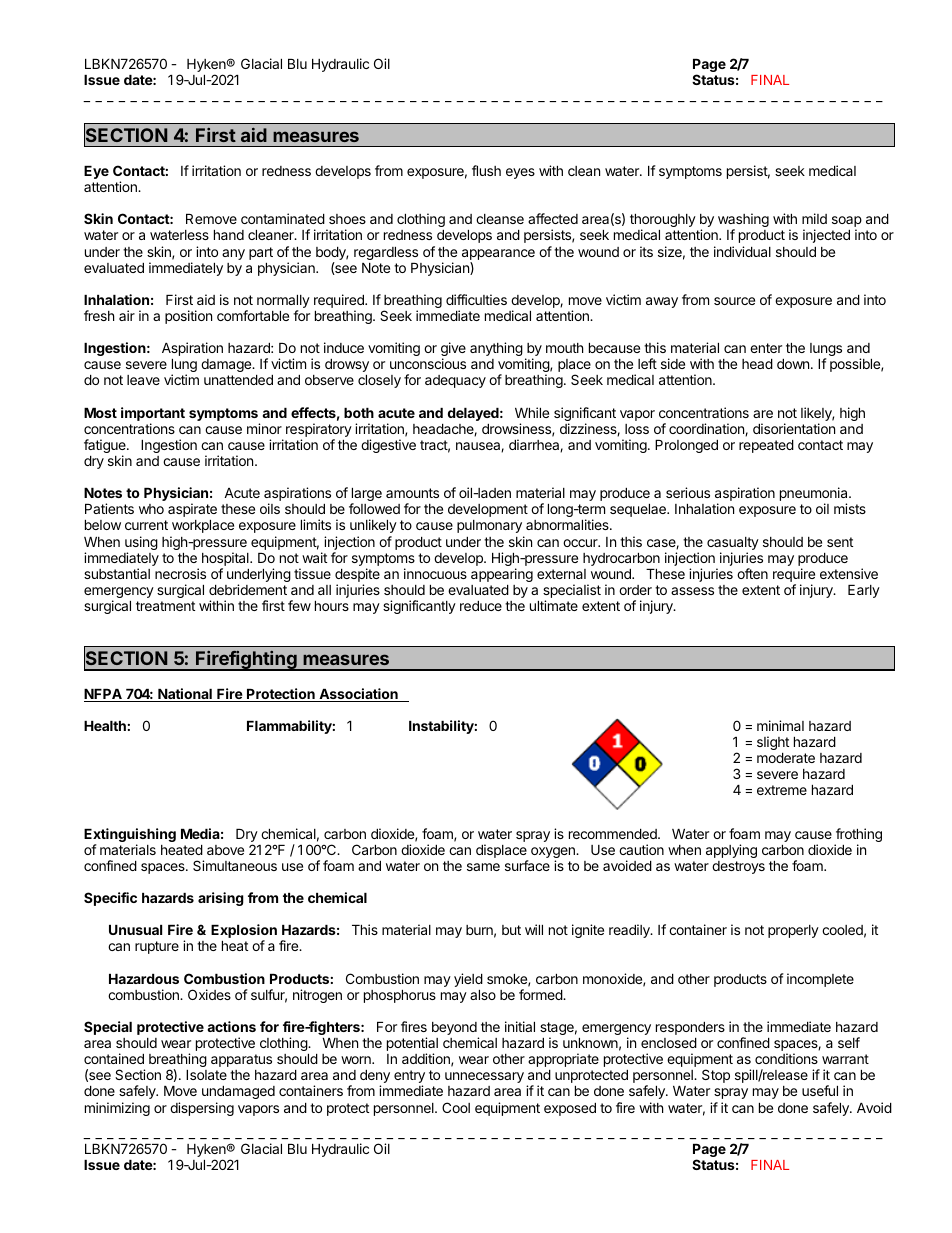 This screenshot has width=952, height=1233. Describe the element at coordinates (486, 170) in the screenshot. I see `flush` at that location.
